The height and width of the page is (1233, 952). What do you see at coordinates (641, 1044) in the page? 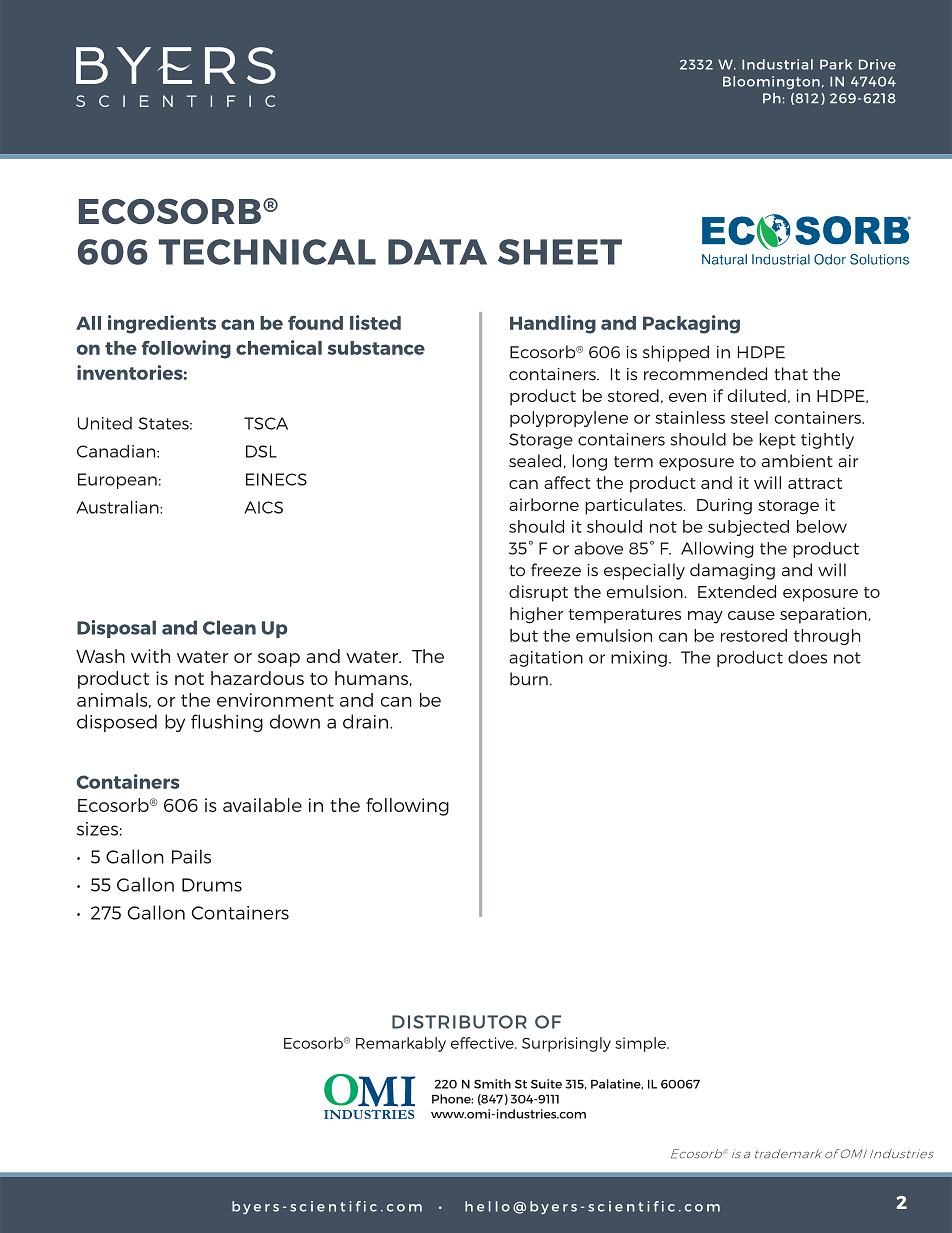
I see `simple` at bounding box center [641, 1044].
